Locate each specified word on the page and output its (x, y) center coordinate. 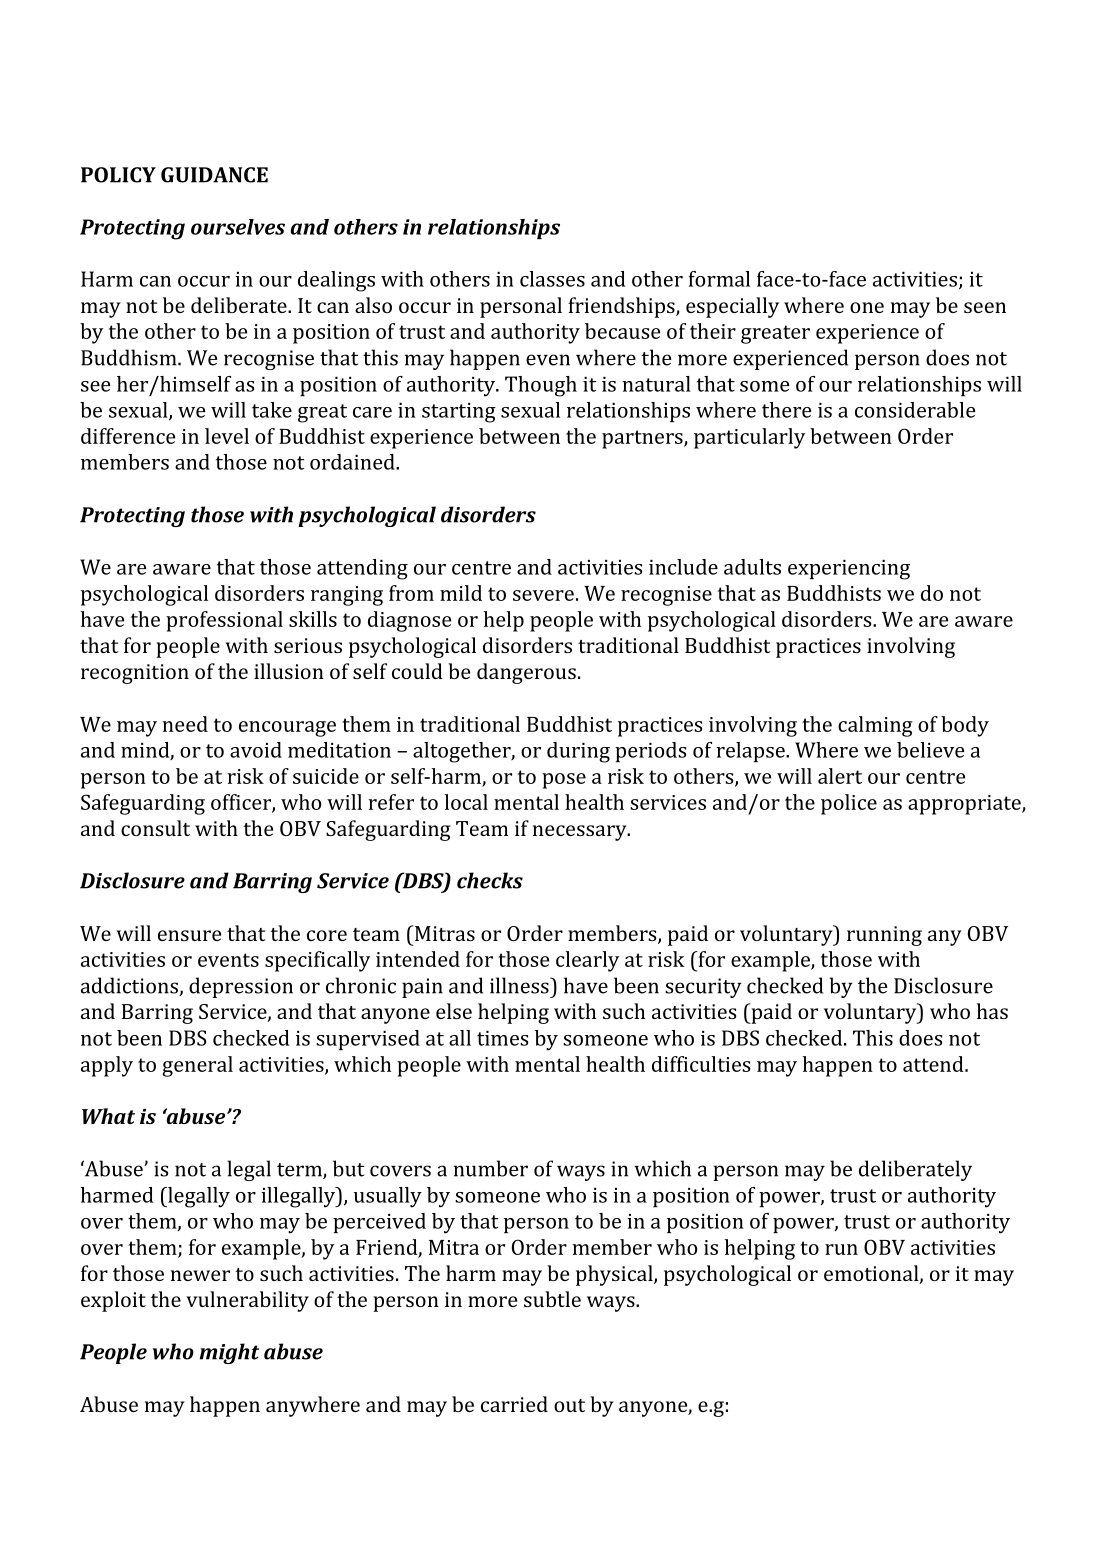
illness (520, 985)
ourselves (238, 227)
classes (552, 279)
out (569, 1405)
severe (543, 595)
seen (985, 307)
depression (241, 987)
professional (224, 621)
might (229, 1353)
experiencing (849, 570)
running (884, 936)
